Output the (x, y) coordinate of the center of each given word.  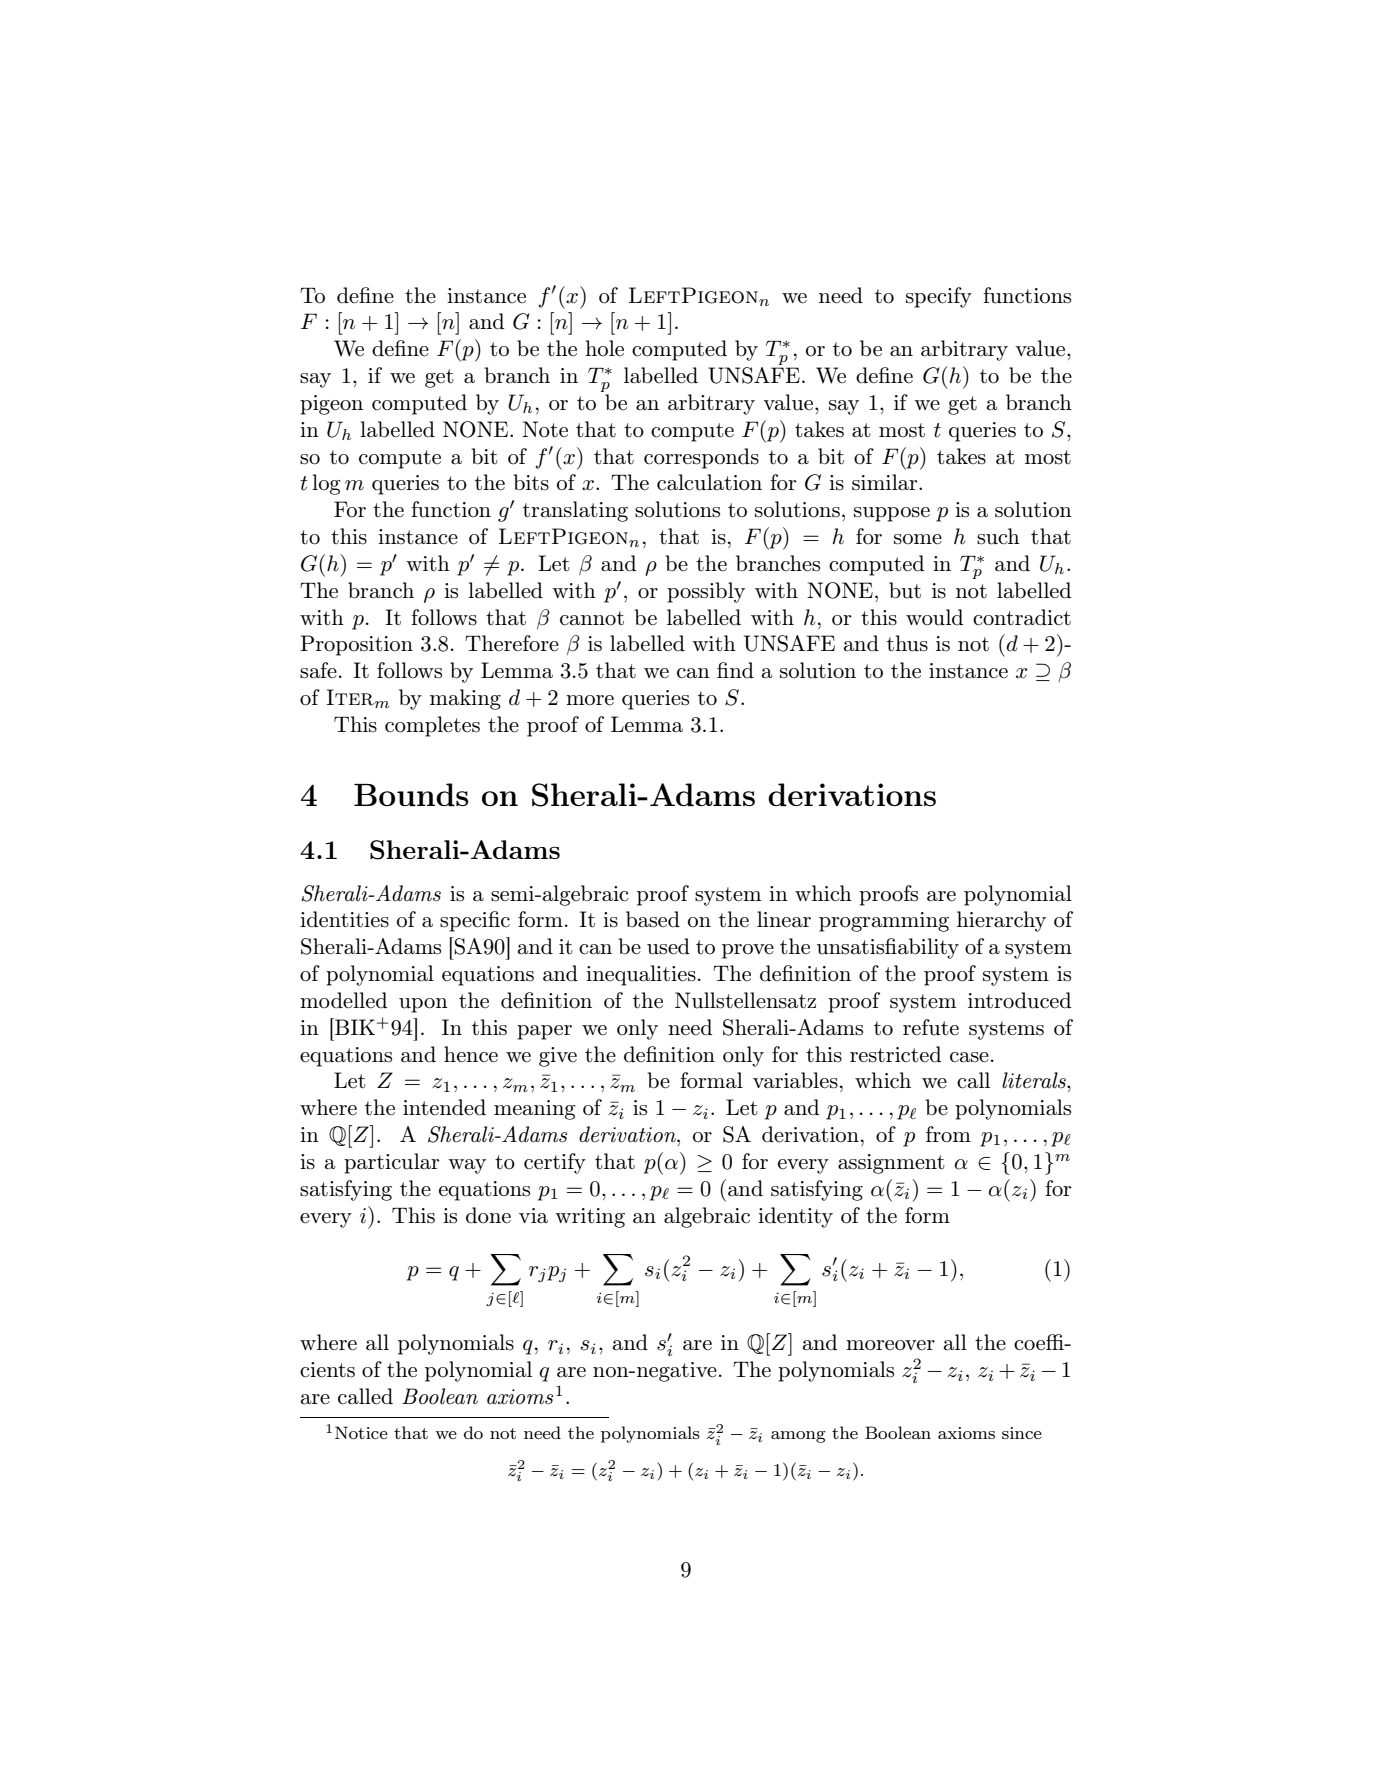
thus (907, 643)
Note (545, 429)
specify (939, 297)
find (735, 670)
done (488, 1215)
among (798, 1437)
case (969, 1057)
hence (471, 1054)
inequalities (641, 975)
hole (604, 348)
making (465, 699)
